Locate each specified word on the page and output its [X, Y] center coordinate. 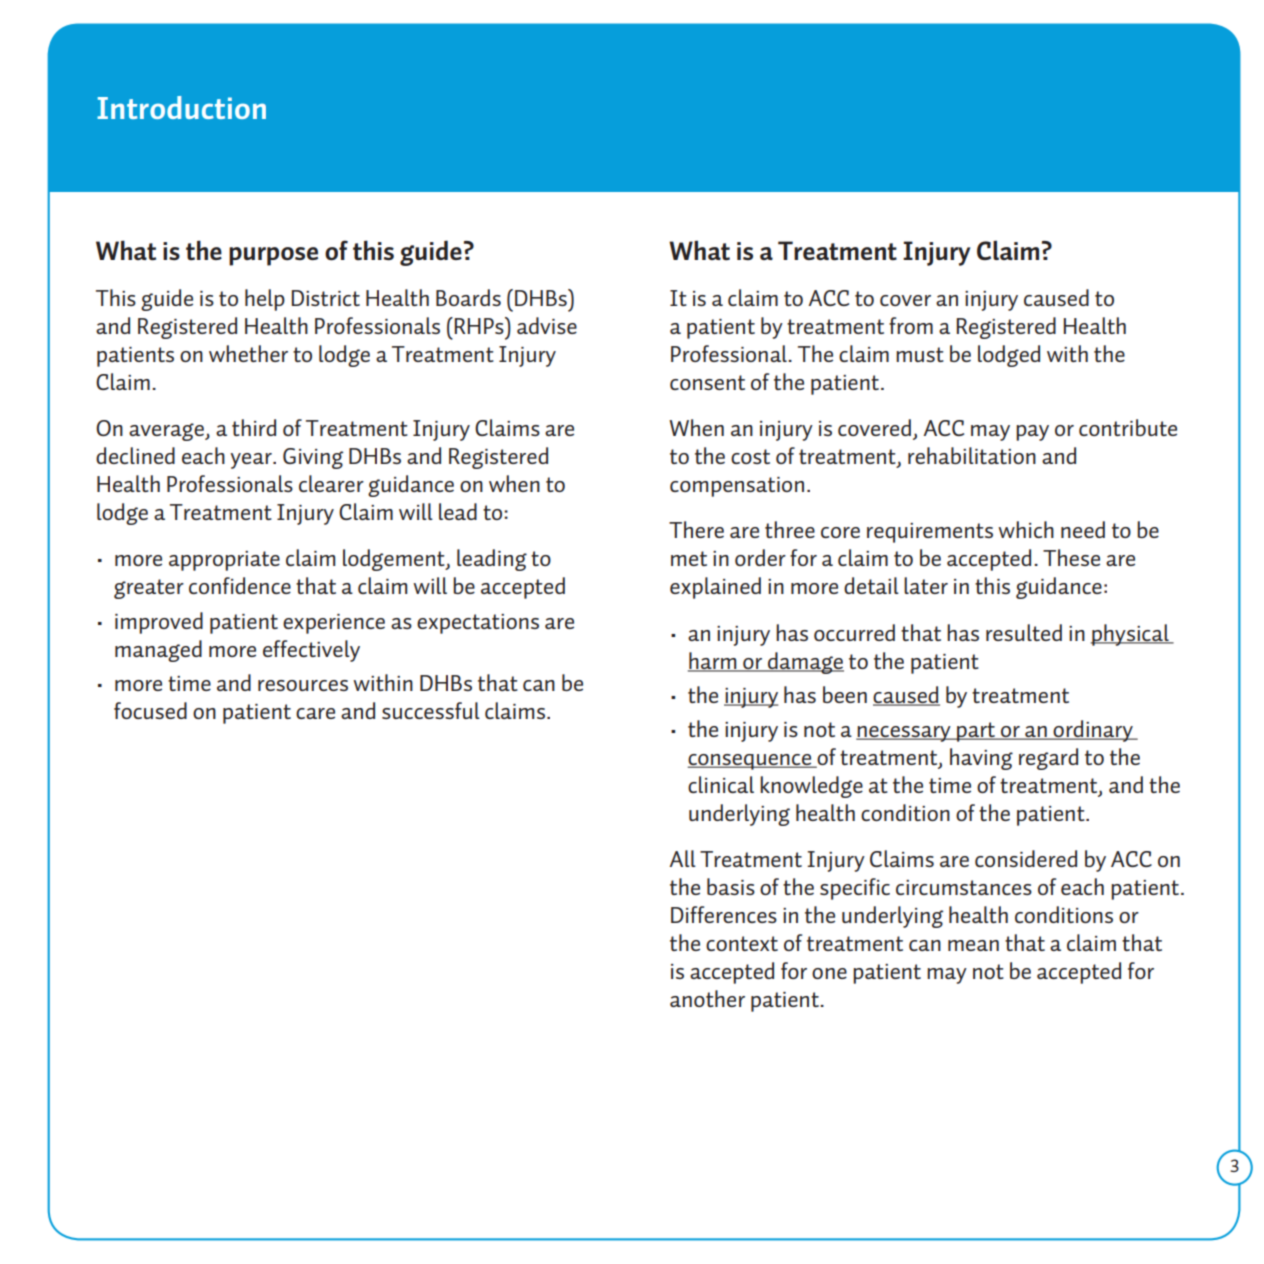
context [742, 943]
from [911, 325]
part [976, 732]
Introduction [181, 107]
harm [713, 661]
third [254, 427]
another [707, 998]
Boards [468, 297]
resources [303, 685]
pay [1032, 433]
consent [707, 382]
